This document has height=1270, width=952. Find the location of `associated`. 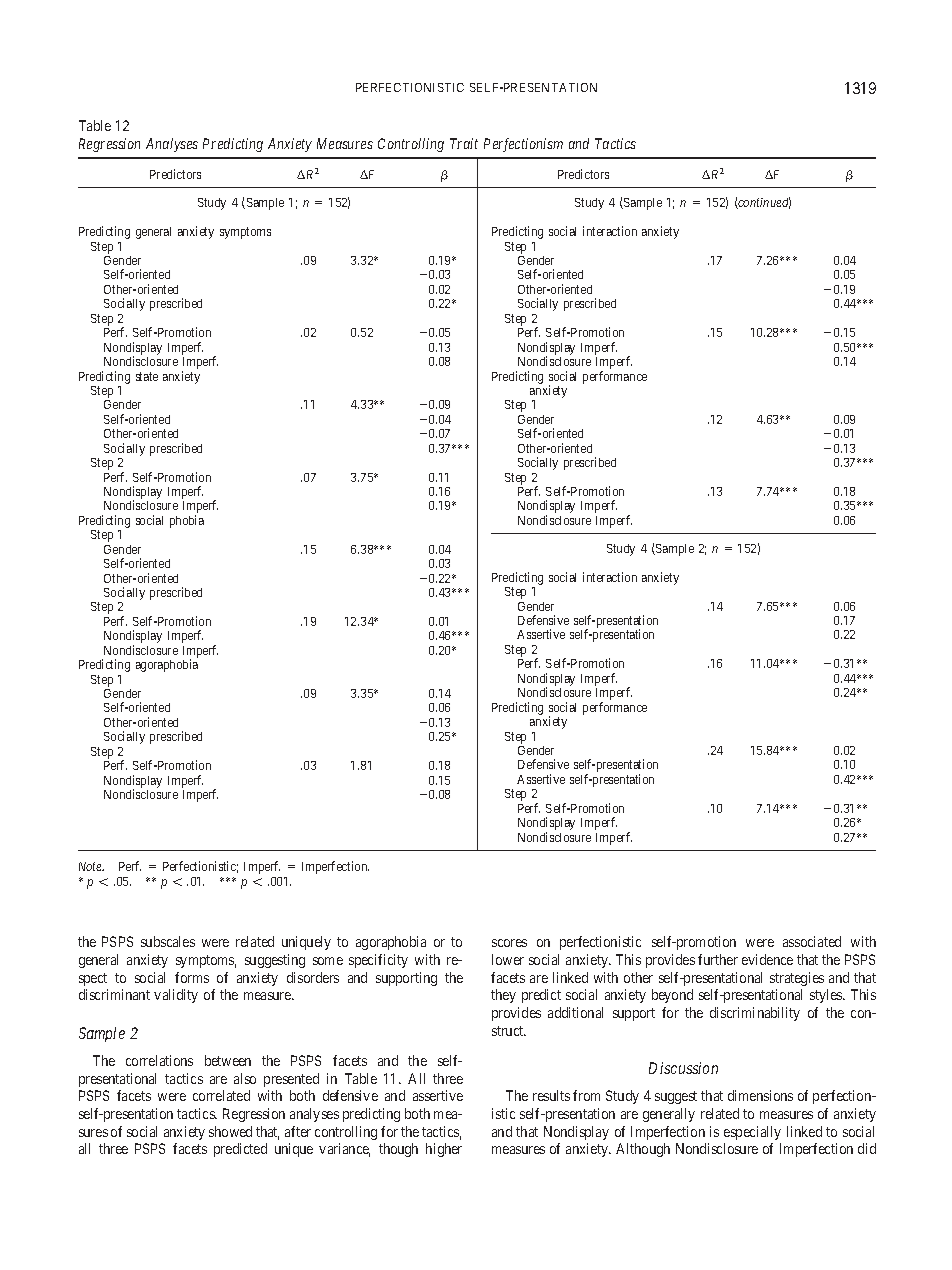

associated is located at coordinates (812, 941).
